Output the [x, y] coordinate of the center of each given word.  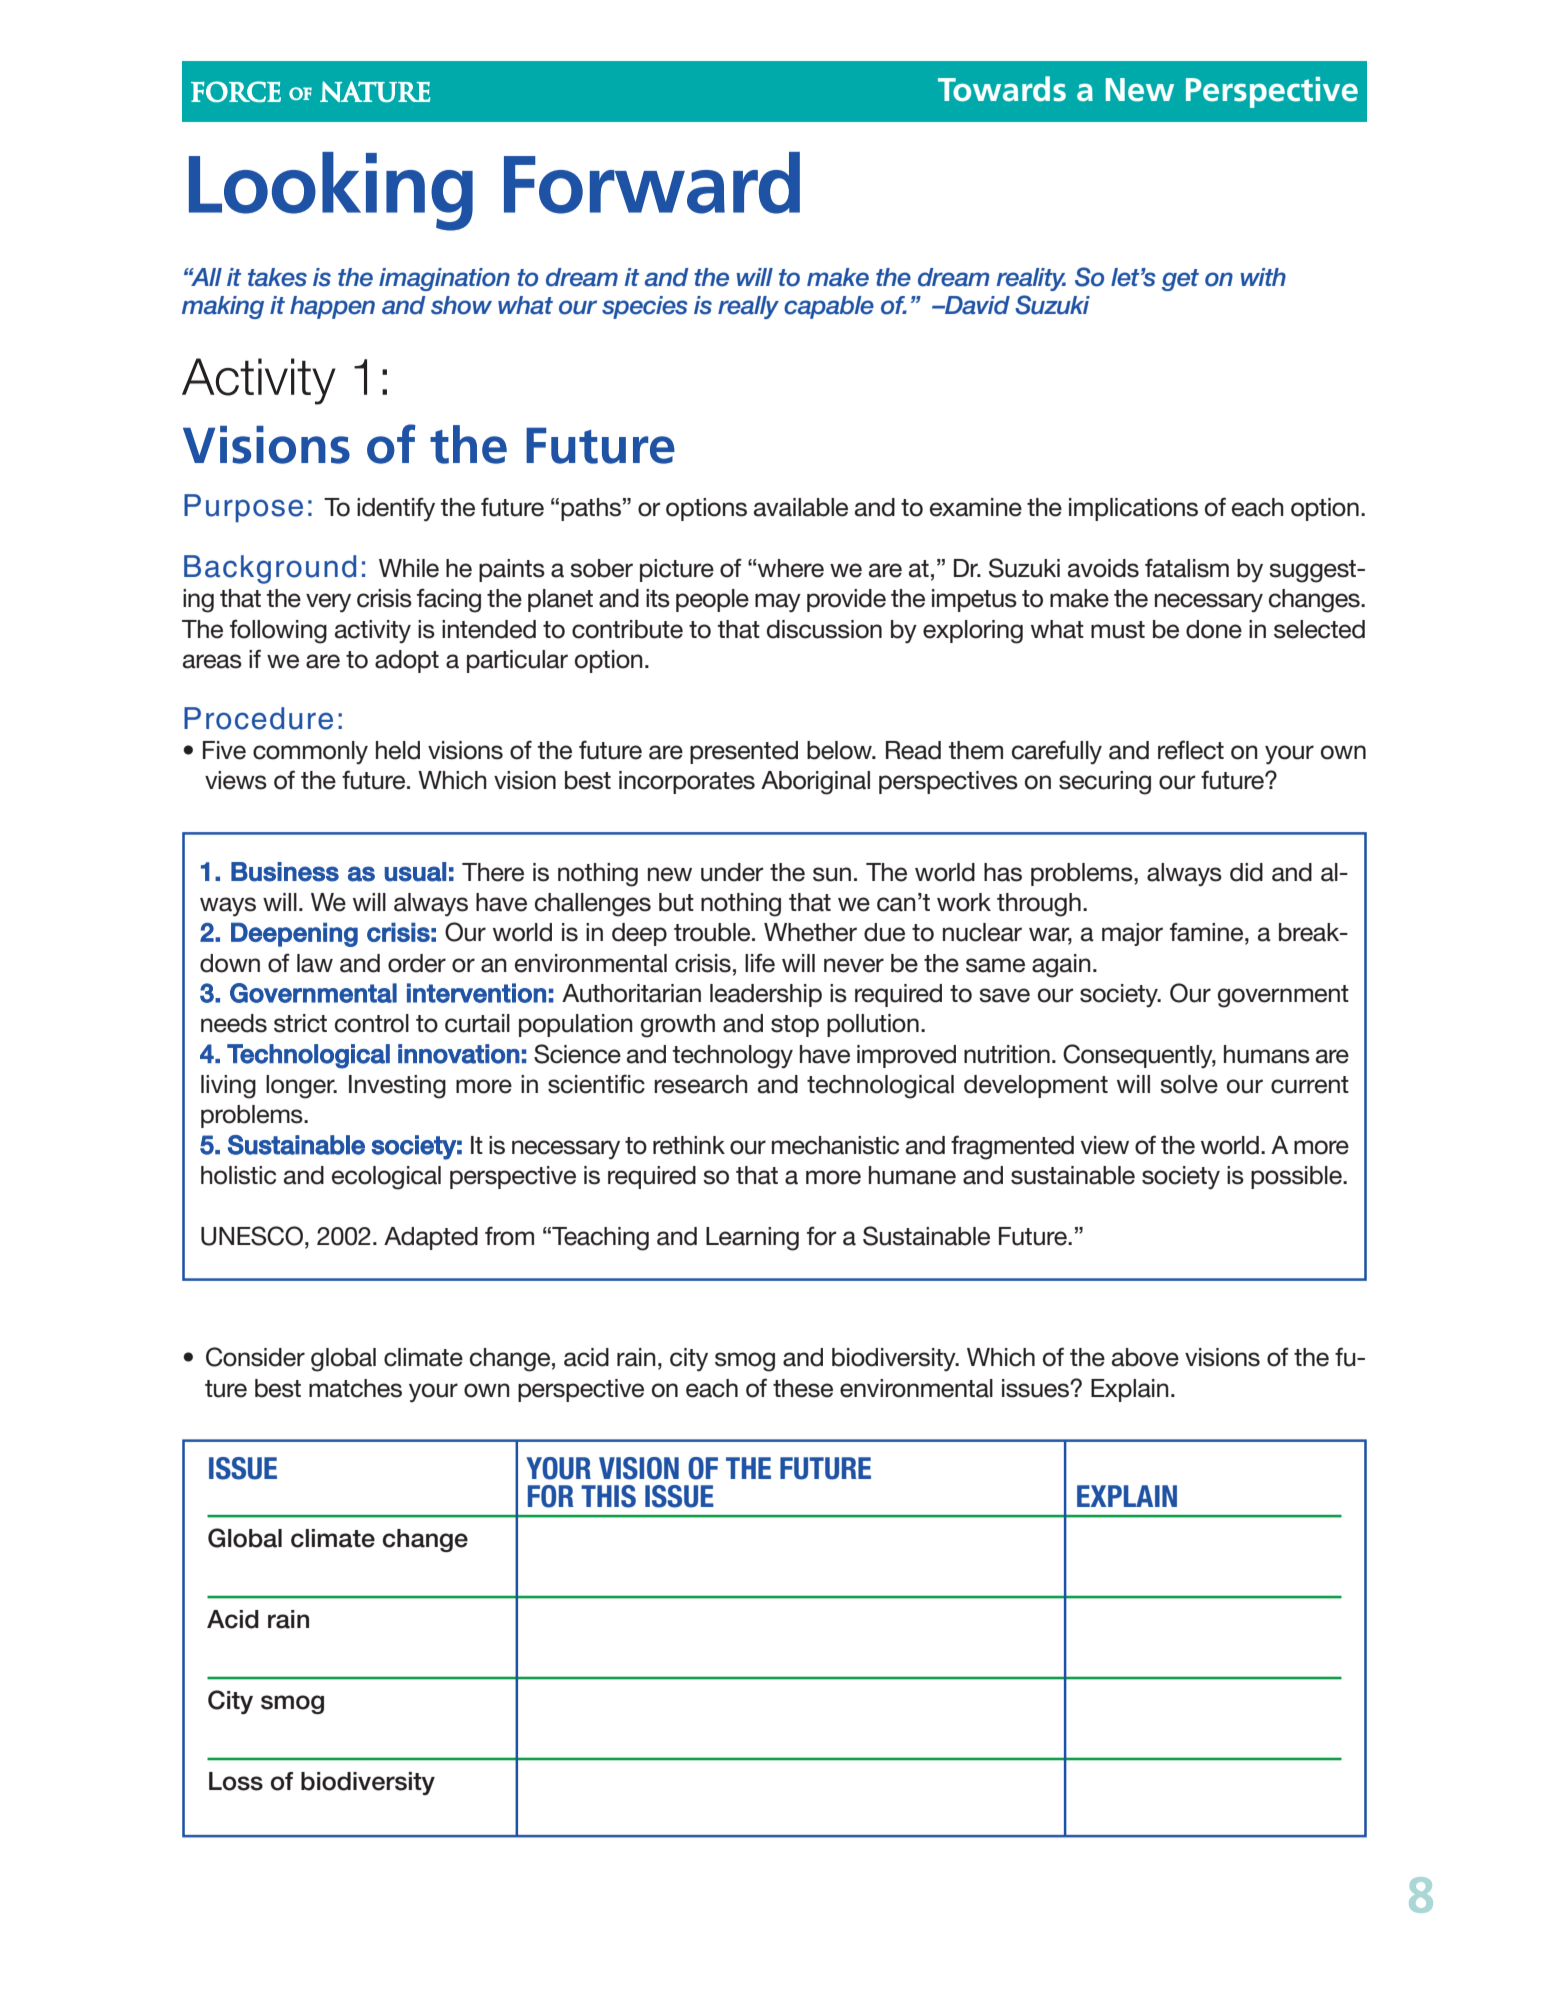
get [1180, 280]
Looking [331, 191]
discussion [824, 629]
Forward [652, 183]
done [1214, 629]
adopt [407, 661]
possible [1297, 1177]
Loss [236, 1781]
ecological [386, 1178]
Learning [752, 1239]
